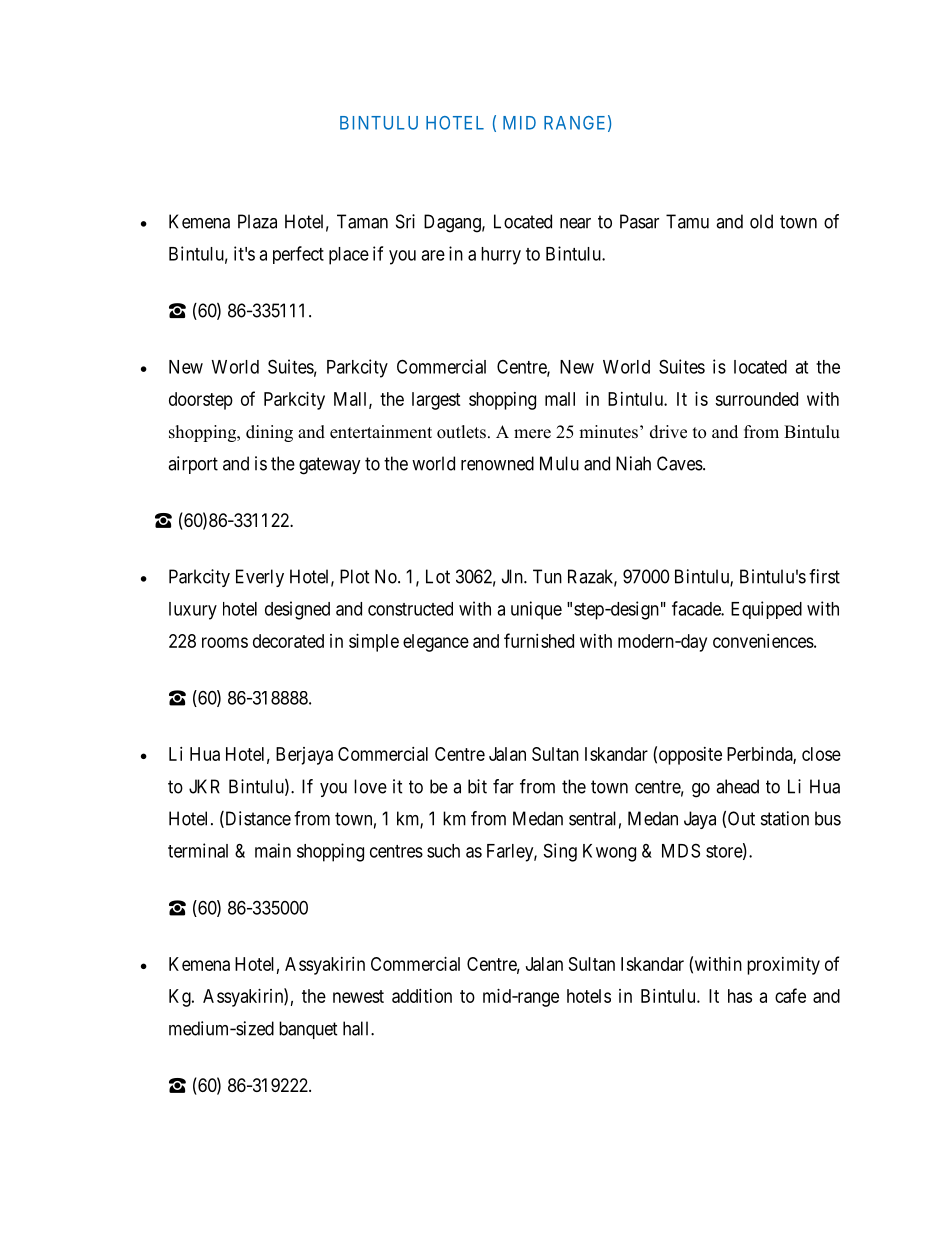 The image size is (952, 1233). Describe the element at coordinates (761, 221) in the image. I see `old` at that location.
